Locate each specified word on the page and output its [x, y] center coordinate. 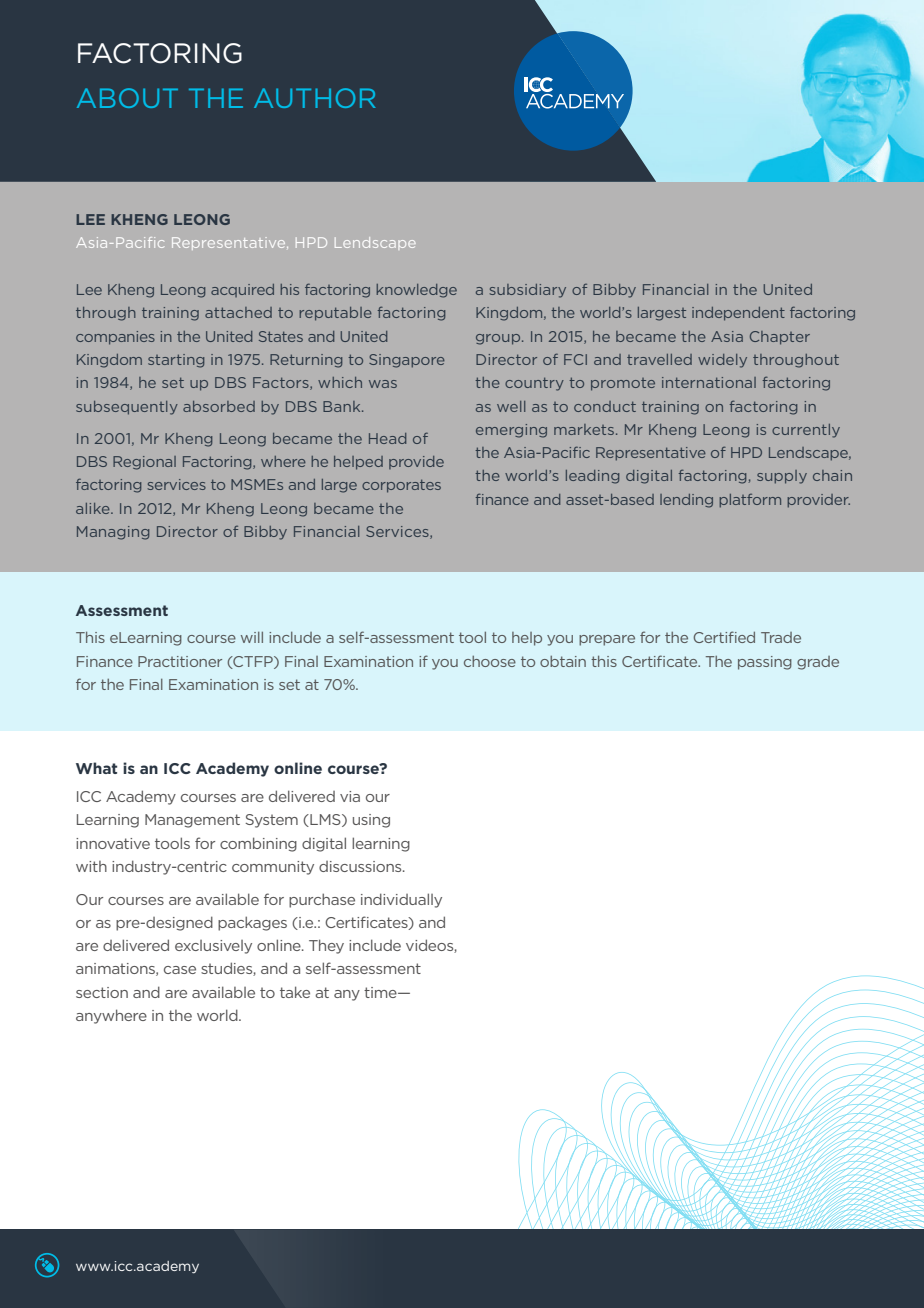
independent [738, 314]
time [381, 992]
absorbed [219, 406]
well [511, 406]
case [180, 970]
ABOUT [127, 98]
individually [401, 900]
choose [490, 661]
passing [765, 663]
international [709, 382]
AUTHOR [315, 98]
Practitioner [180, 661]
